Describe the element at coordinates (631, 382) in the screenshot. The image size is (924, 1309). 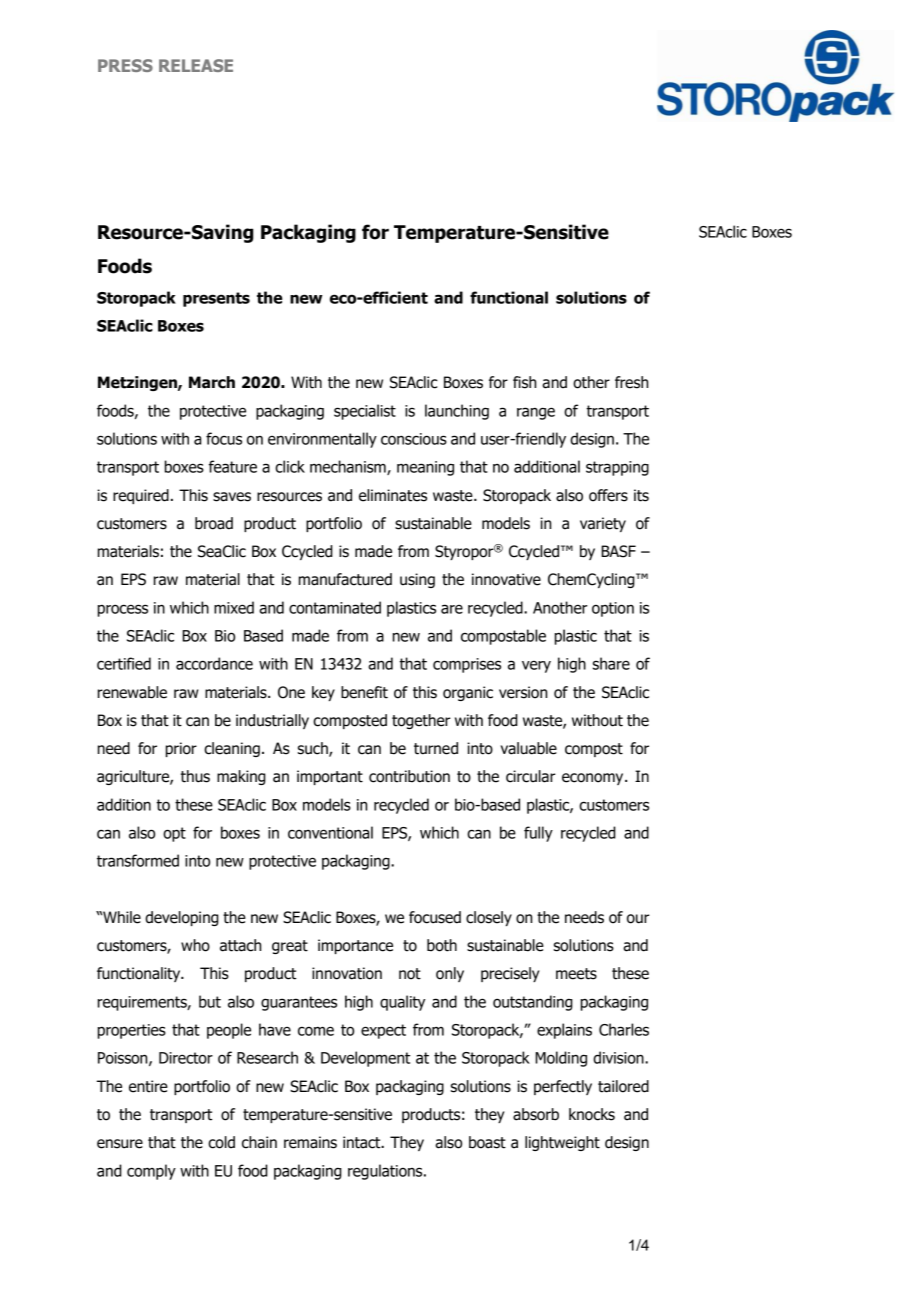
I see `fresh` at that location.
